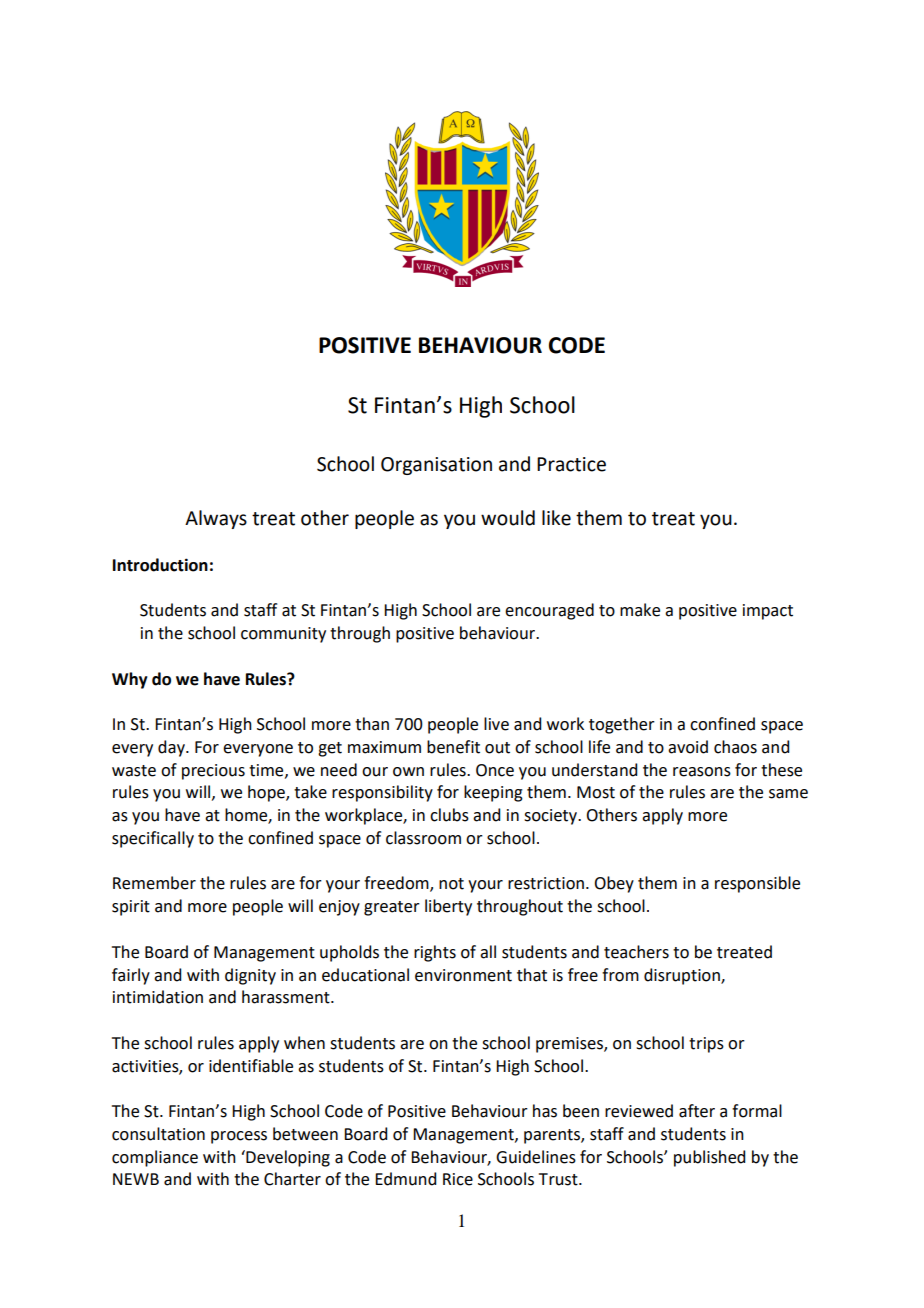  I want to click on process, so click(239, 1137).
